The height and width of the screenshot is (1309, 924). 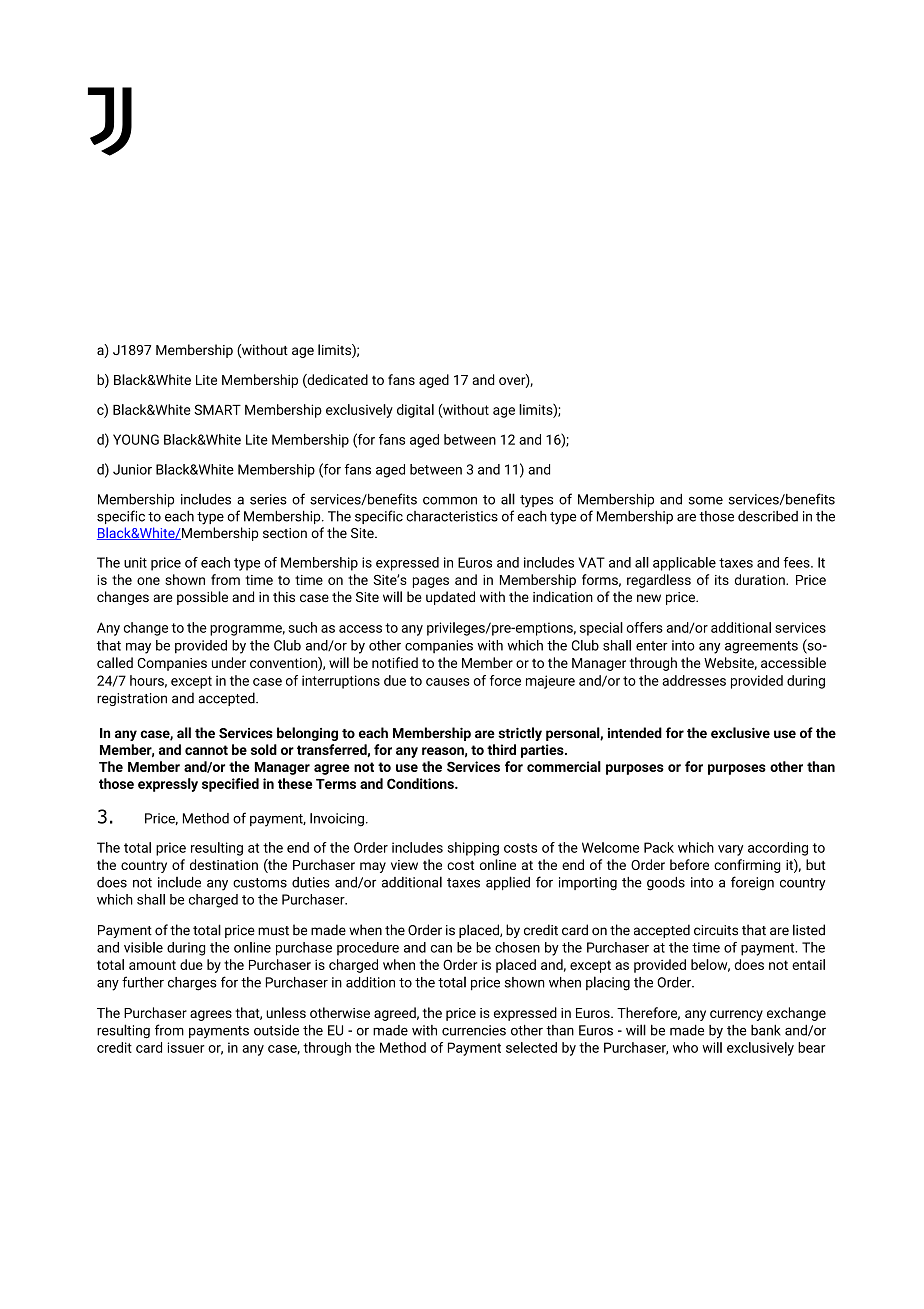 What do you see at coordinates (186, 1047) in the screenshot?
I see `issuer` at bounding box center [186, 1047].
